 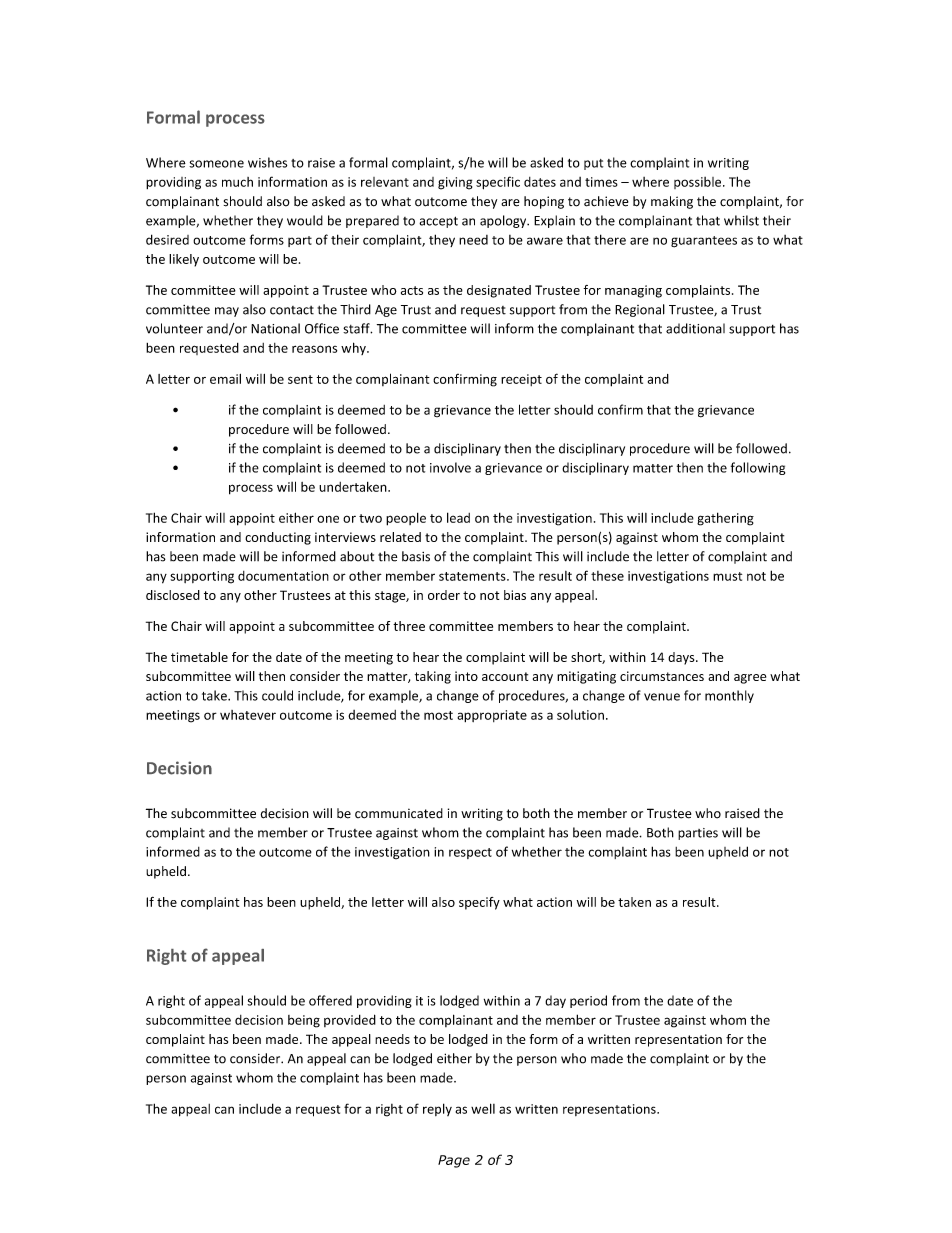 I want to click on much, so click(x=237, y=182).
